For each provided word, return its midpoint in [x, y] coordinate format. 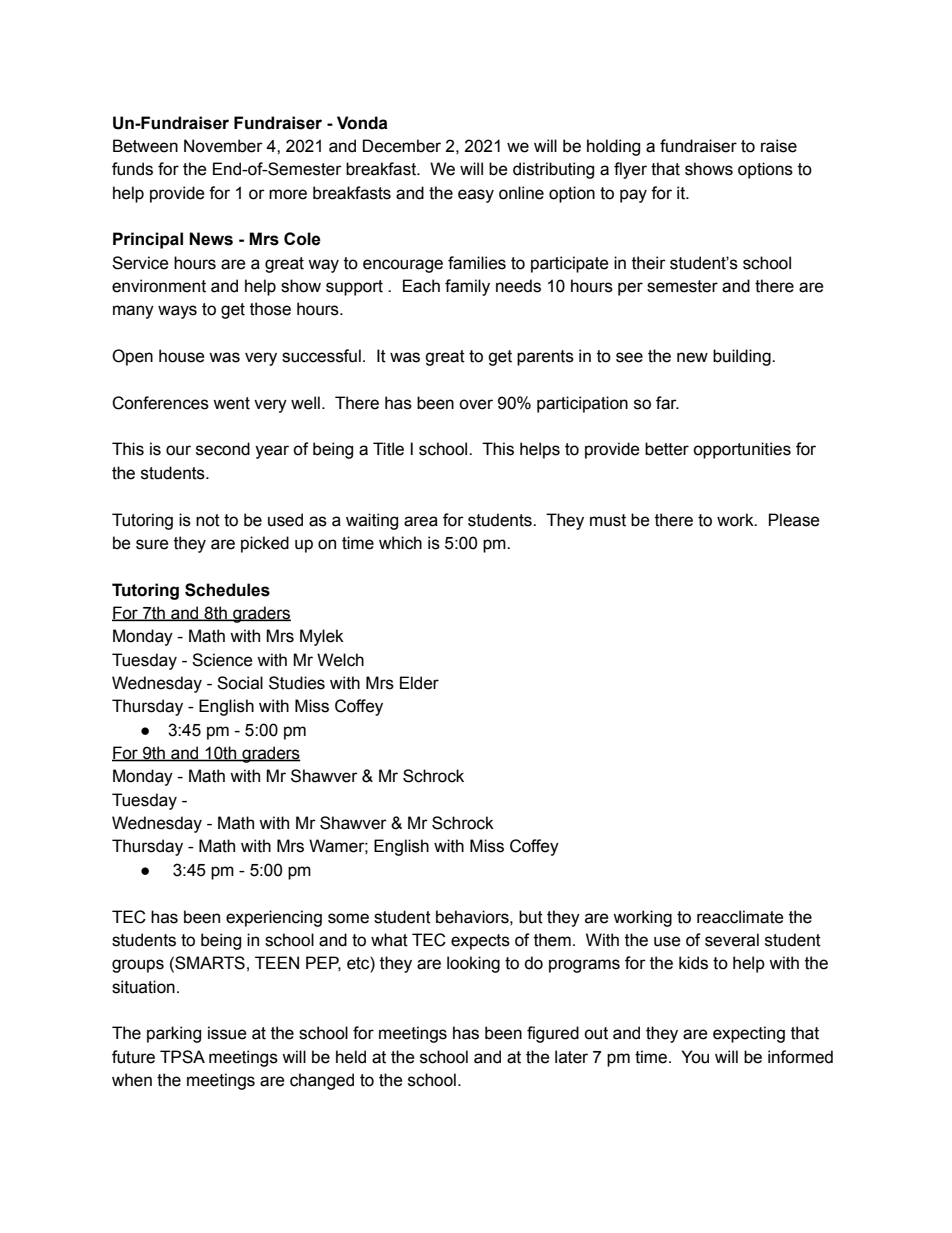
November [223, 146]
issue [227, 1033]
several [732, 940]
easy [476, 196]
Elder [419, 683]
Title [388, 449]
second [223, 449]
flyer [630, 170]
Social [240, 683]
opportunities [742, 450]
